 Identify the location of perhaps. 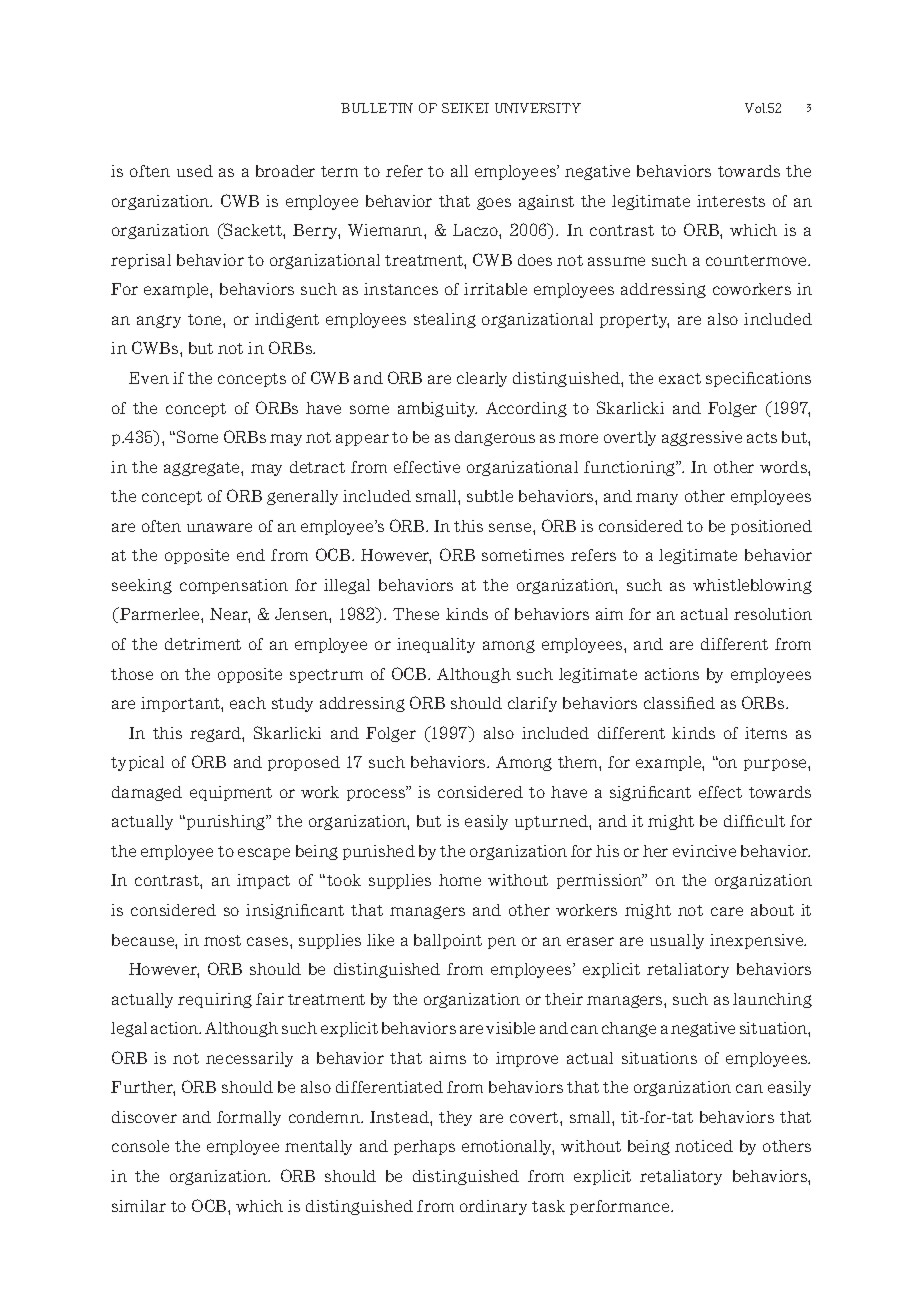
(424, 1147).
